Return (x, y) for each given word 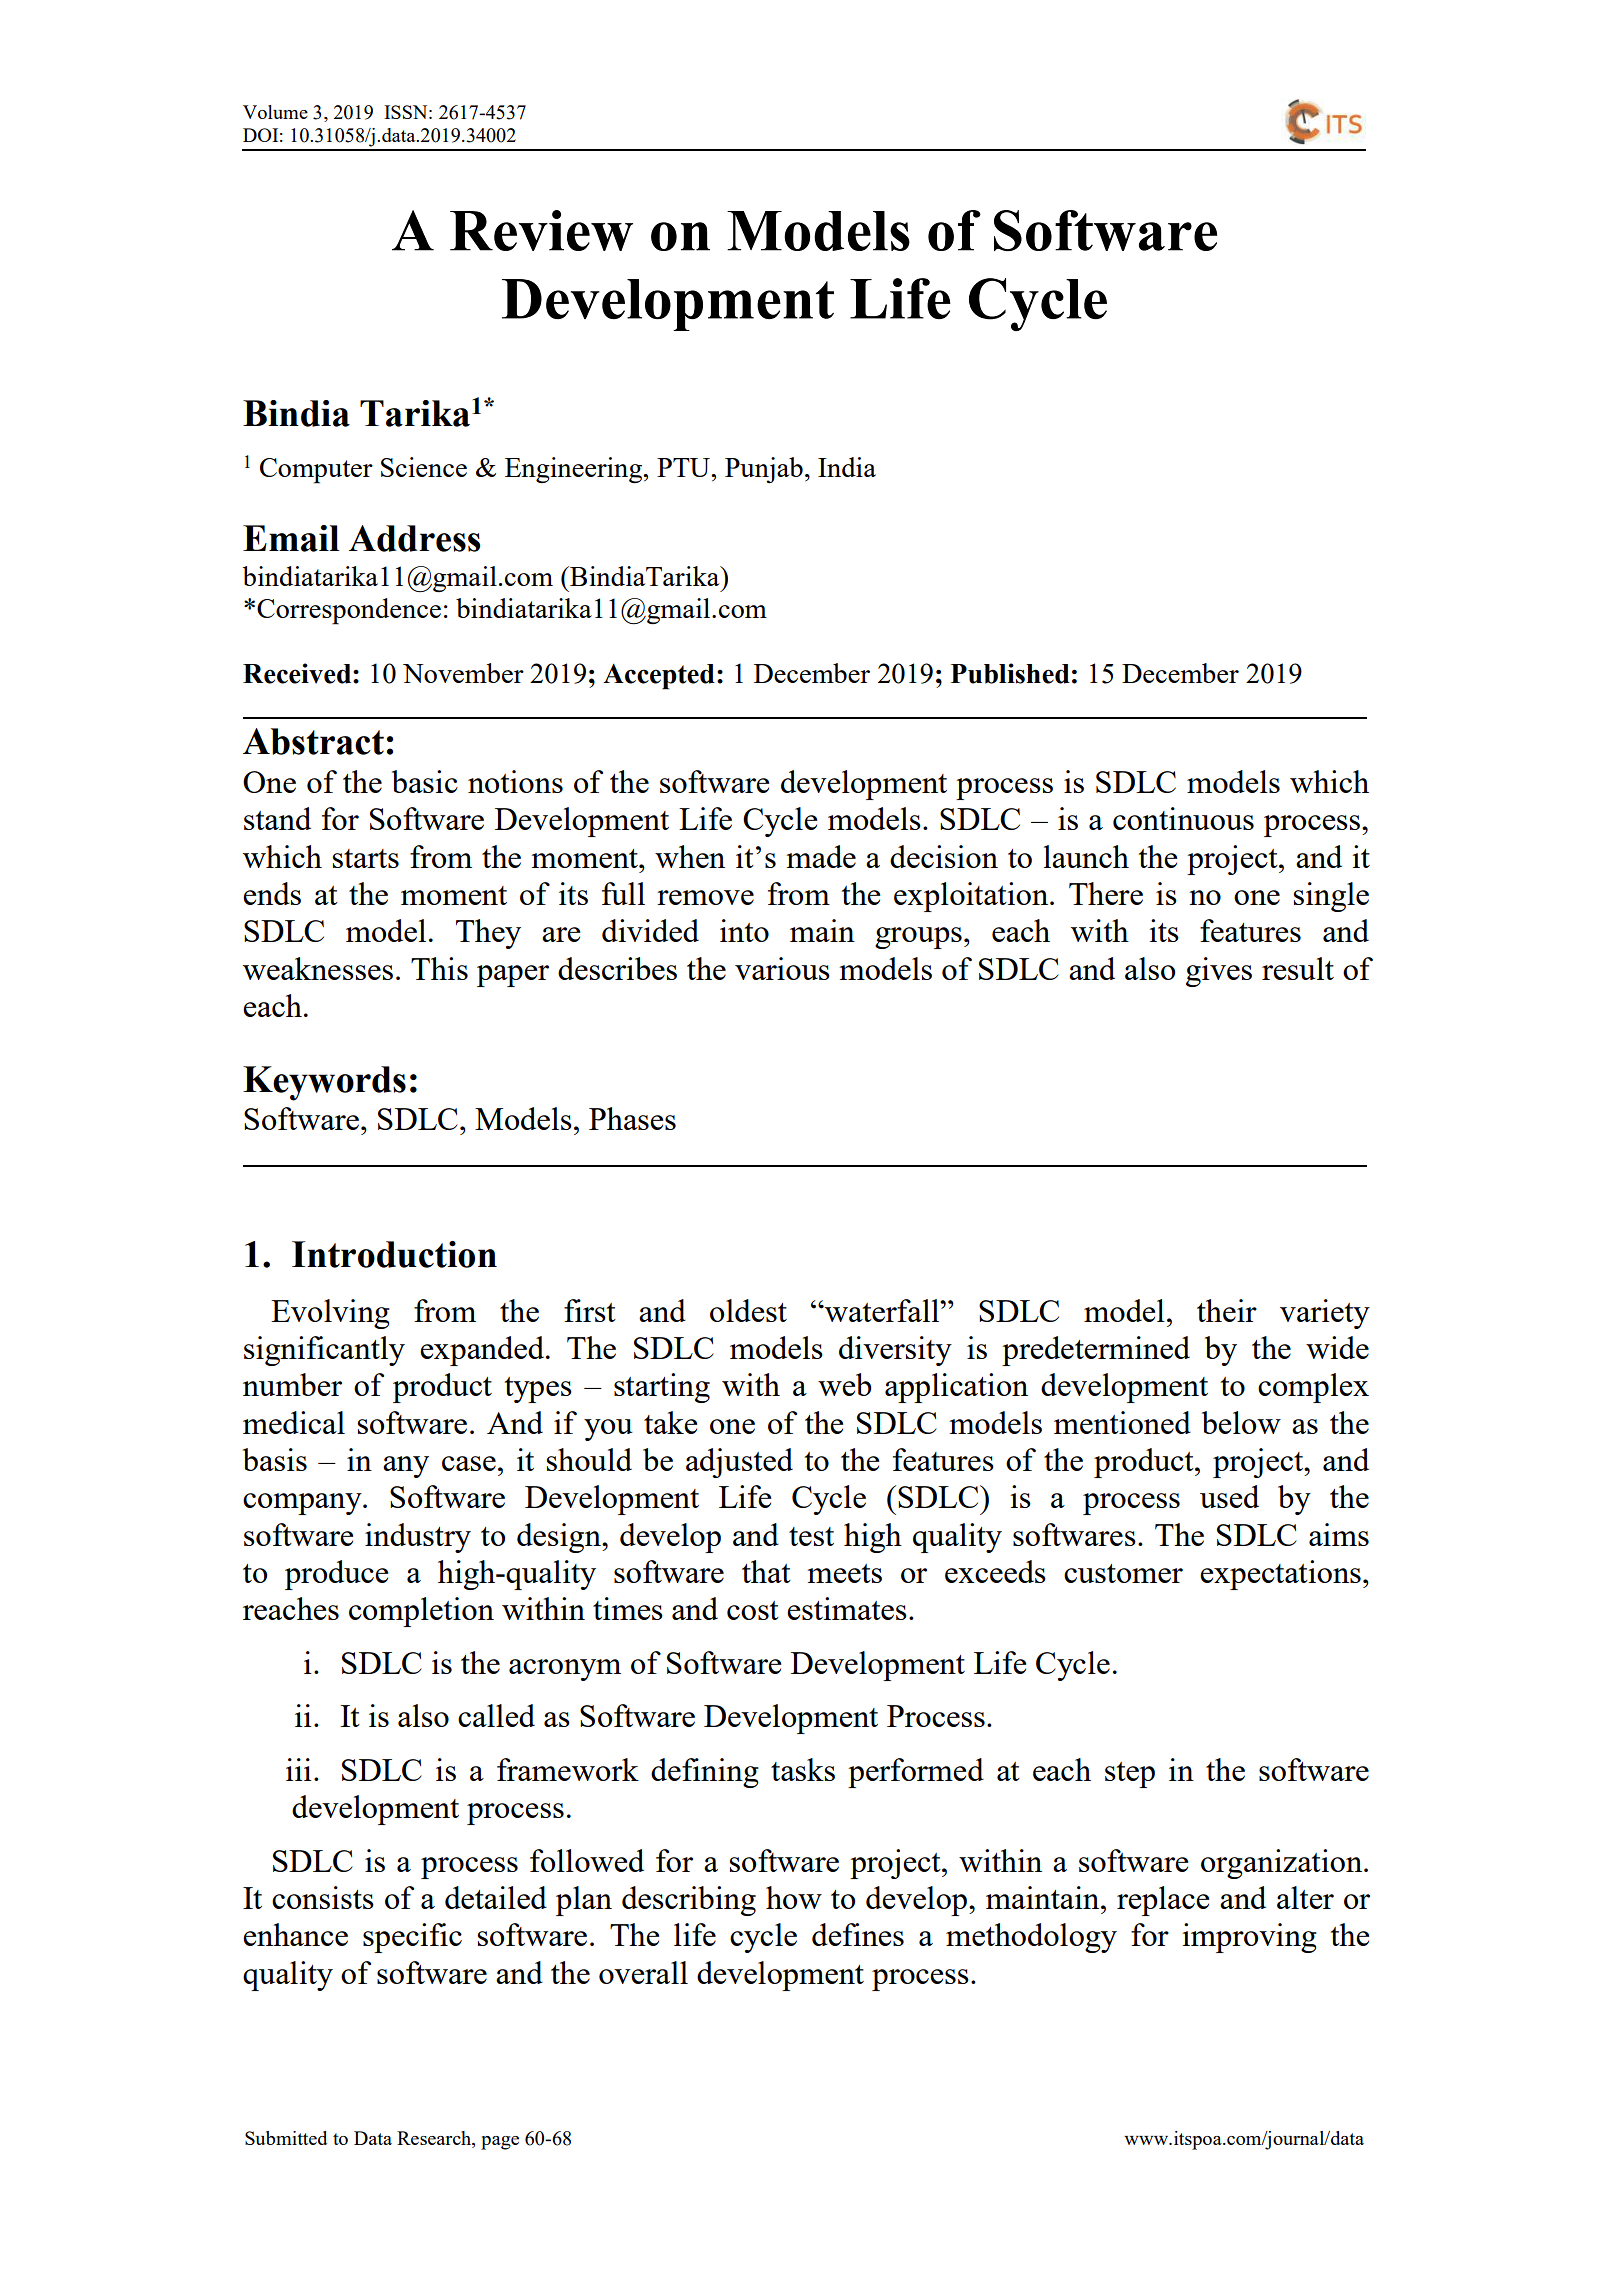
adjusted (739, 1463)
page (500, 2143)
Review (541, 230)
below (1241, 1422)
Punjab (764, 470)
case (469, 1463)
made (821, 856)
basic (425, 781)
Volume (275, 112)
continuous (1183, 818)
